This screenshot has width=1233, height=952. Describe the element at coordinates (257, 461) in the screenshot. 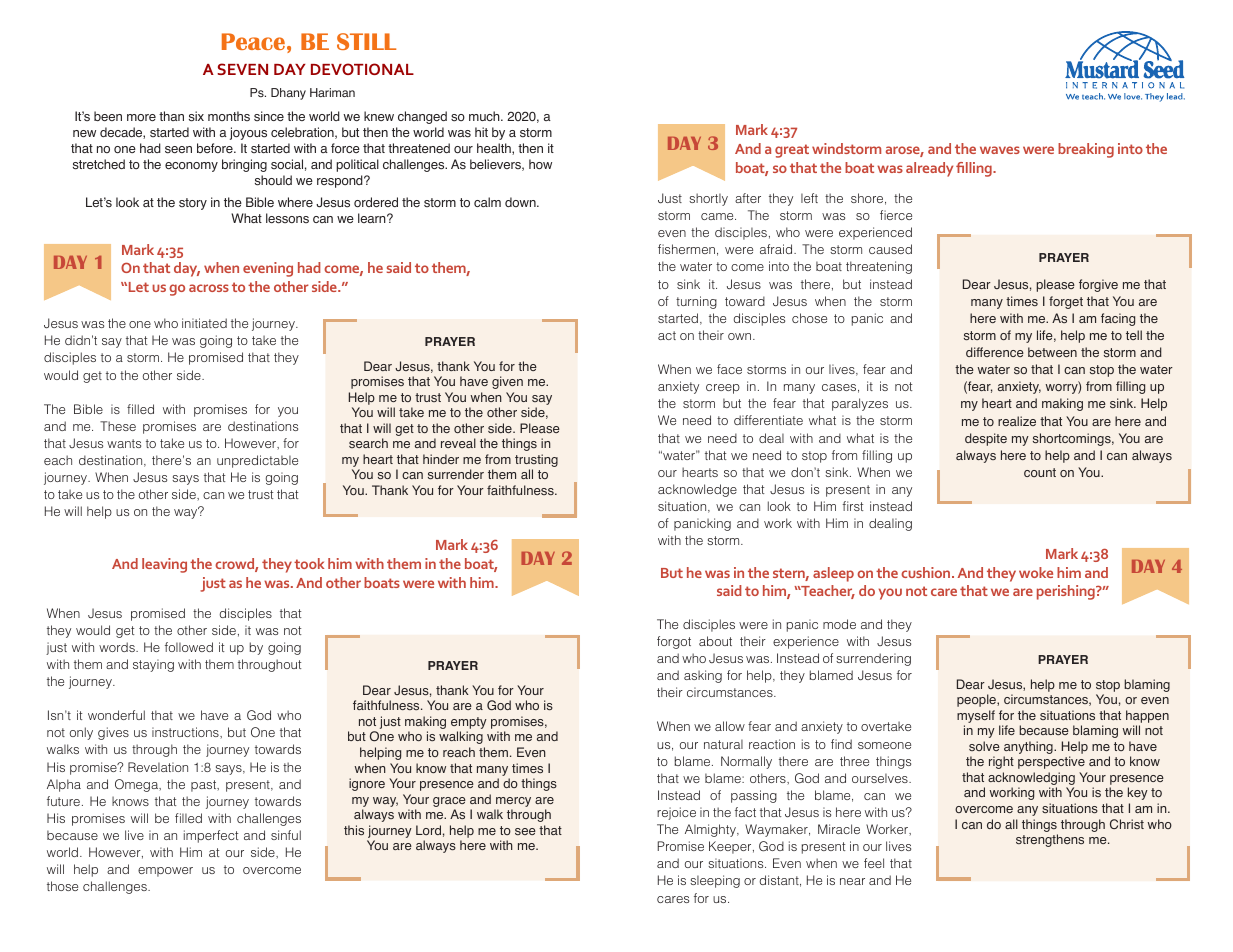

I see `unpredictable` at that location.
